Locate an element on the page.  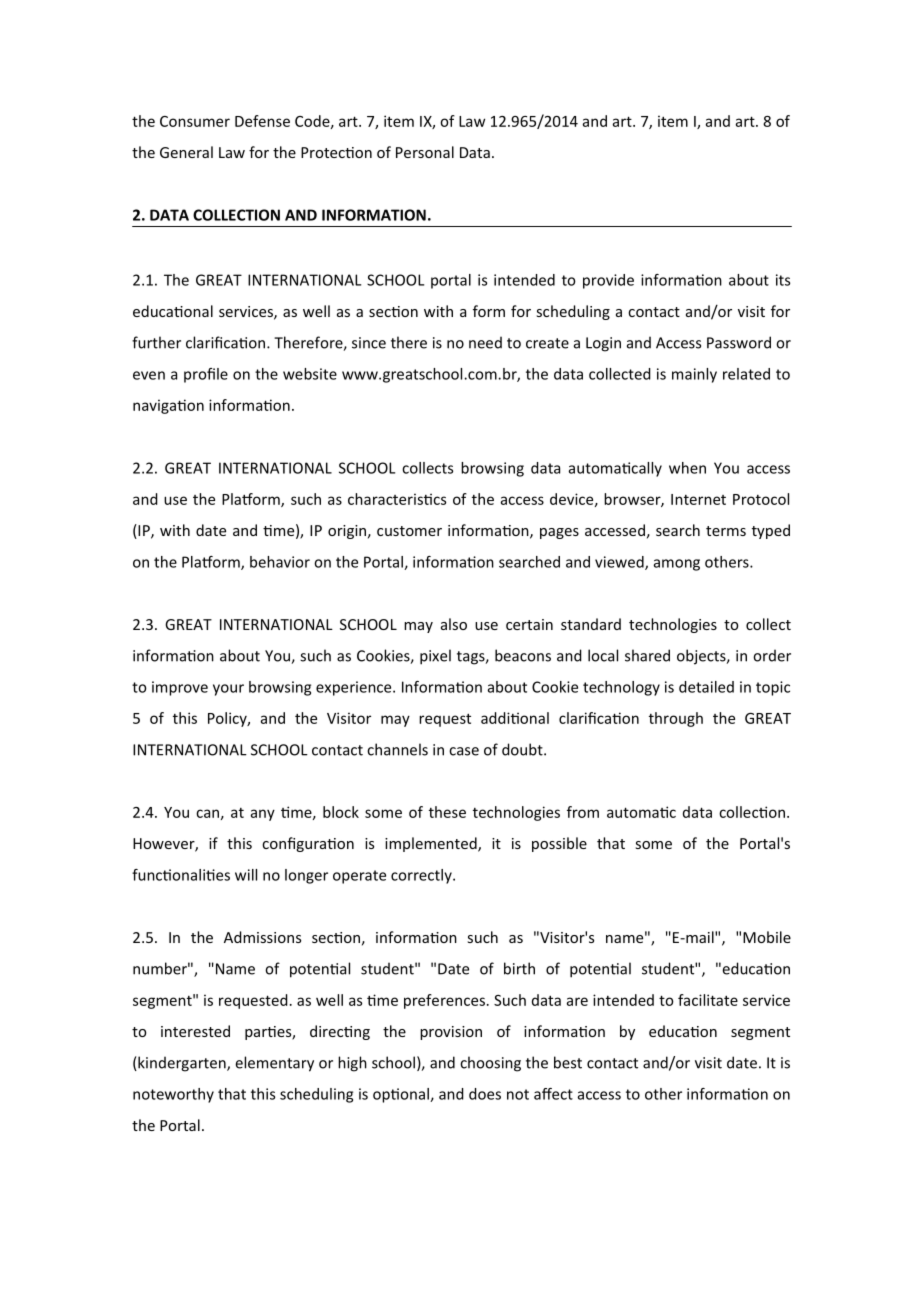
case is located at coordinates (464, 751).
